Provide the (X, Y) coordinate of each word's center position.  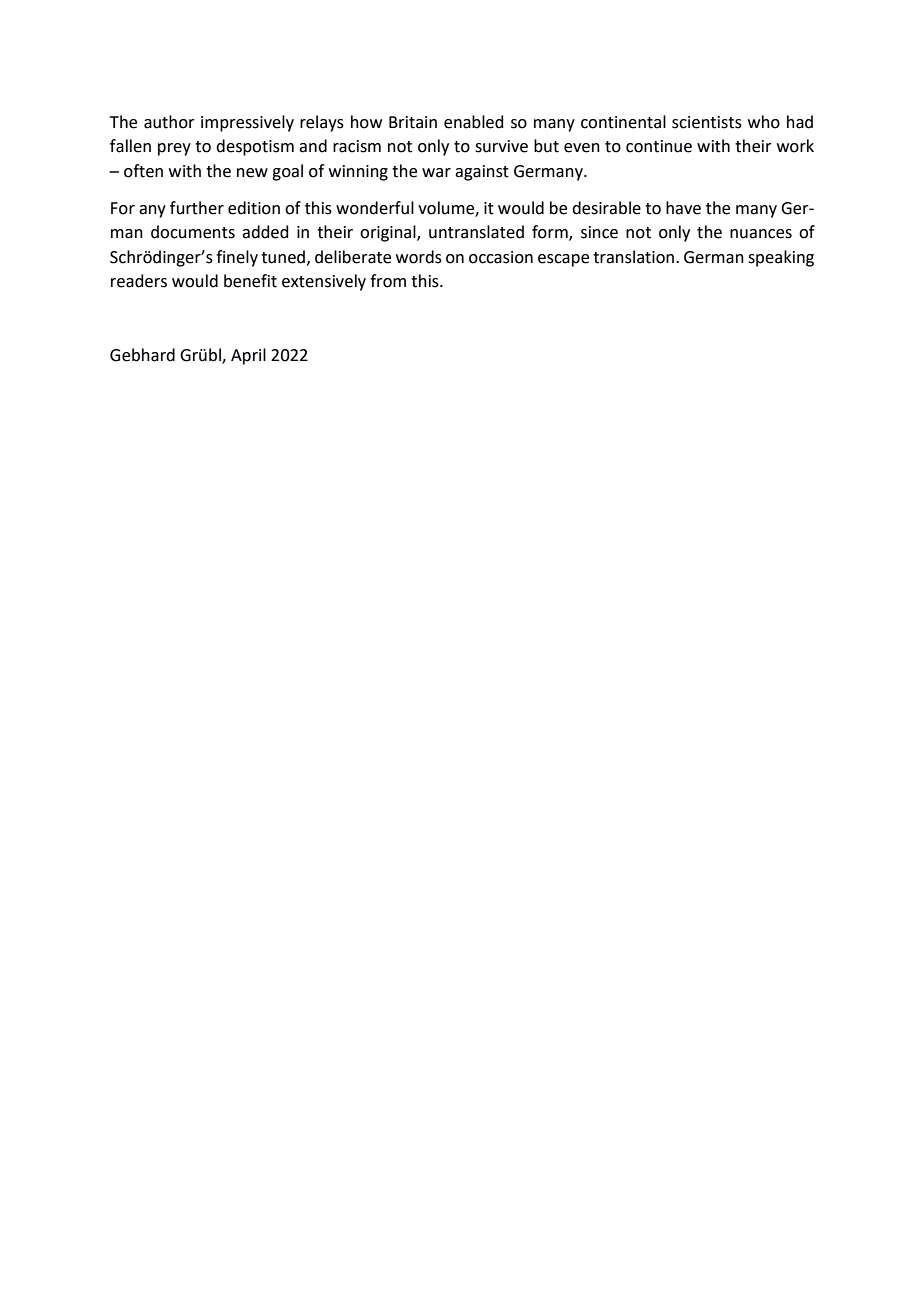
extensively (324, 282)
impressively (247, 123)
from (388, 281)
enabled (473, 122)
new (252, 173)
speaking (781, 258)
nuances (761, 234)
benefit (250, 281)
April (248, 356)
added (265, 232)
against (482, 173)
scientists (707, 122)
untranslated (476, 232)
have (683, 208)
